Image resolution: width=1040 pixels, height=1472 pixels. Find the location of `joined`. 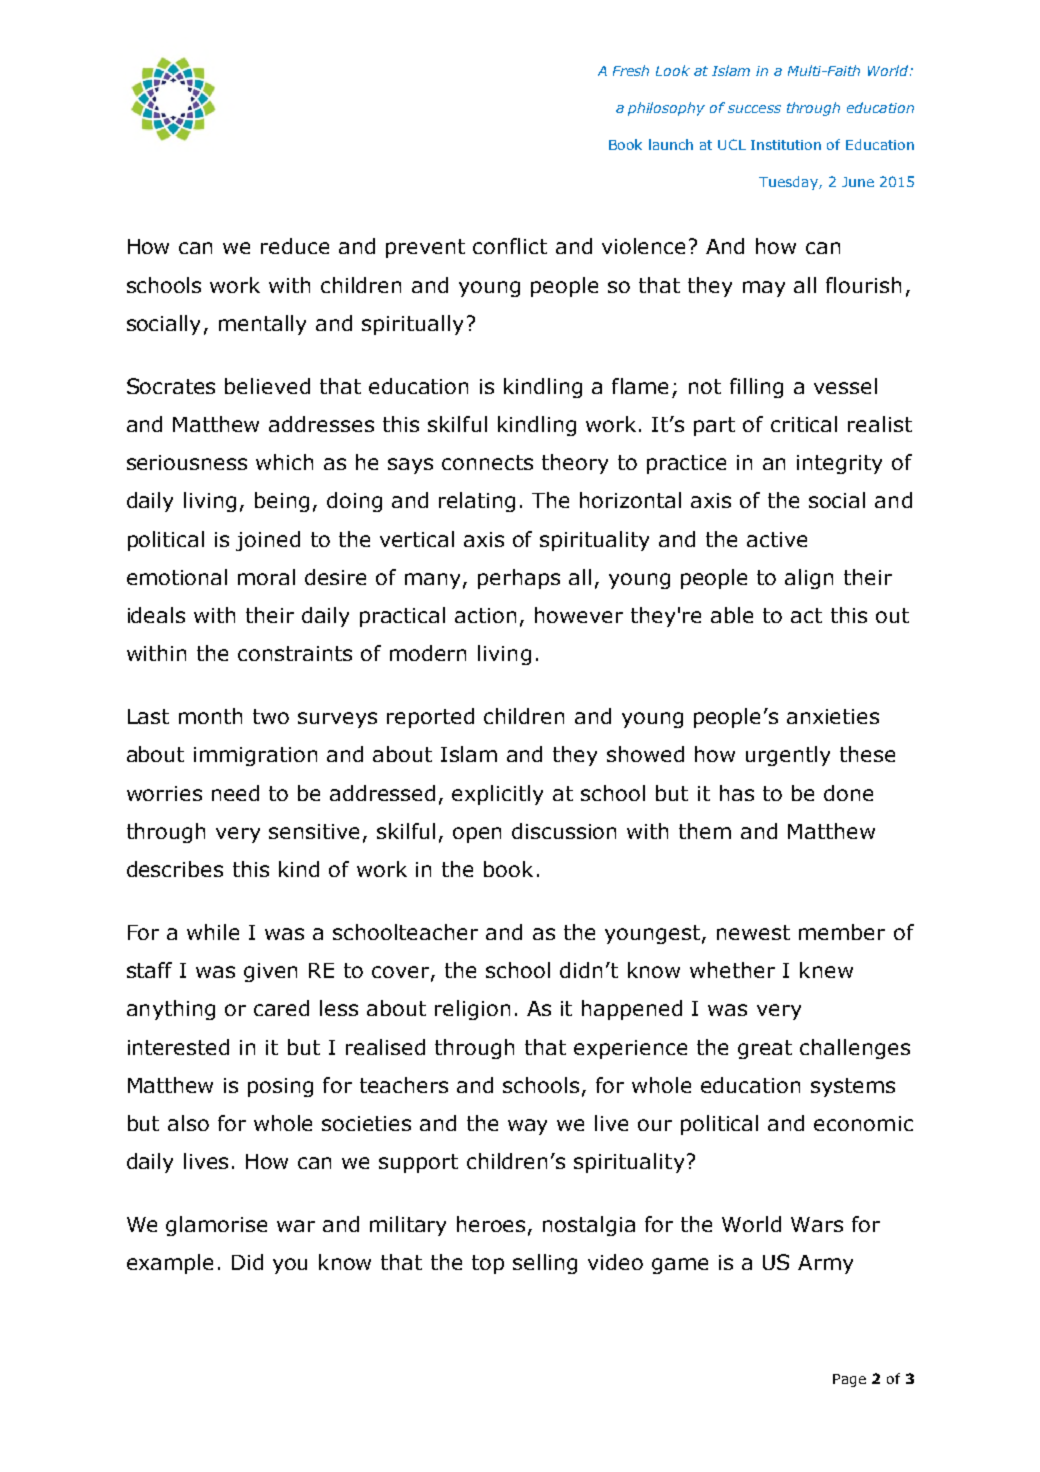

joined is located at coordinates (268, 541).
